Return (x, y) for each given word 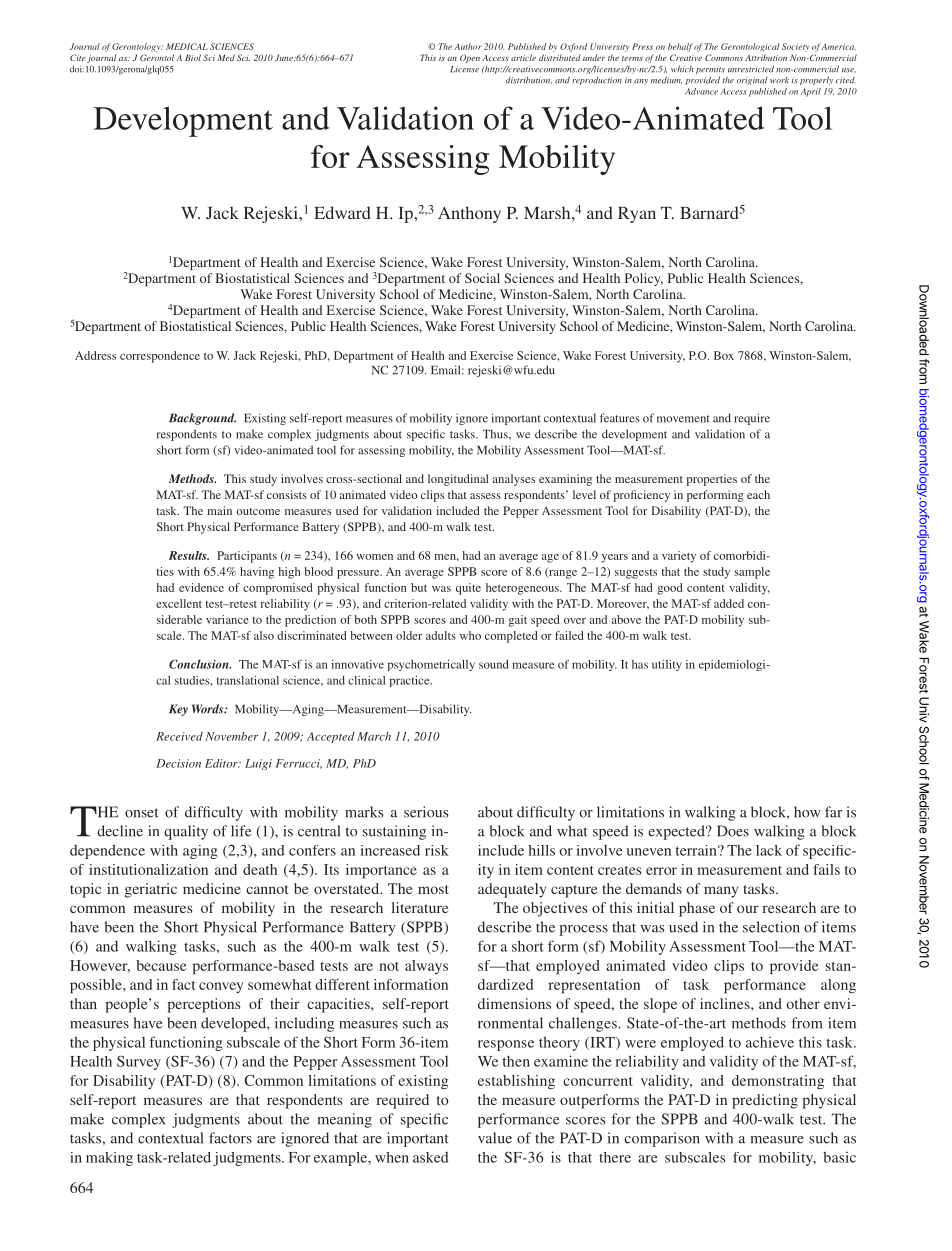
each (758, 494)
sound (493, 664)
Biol (193, 57)
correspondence (160, 357)
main (219, 510)
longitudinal (458, 480)
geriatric (151, 890)
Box (724, 355)
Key (178, 710)
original (752, 81)
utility (667, 665)
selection (771, 927)
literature (419, 907)
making (109, 1159)
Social (482, 278)
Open (470, 58)
